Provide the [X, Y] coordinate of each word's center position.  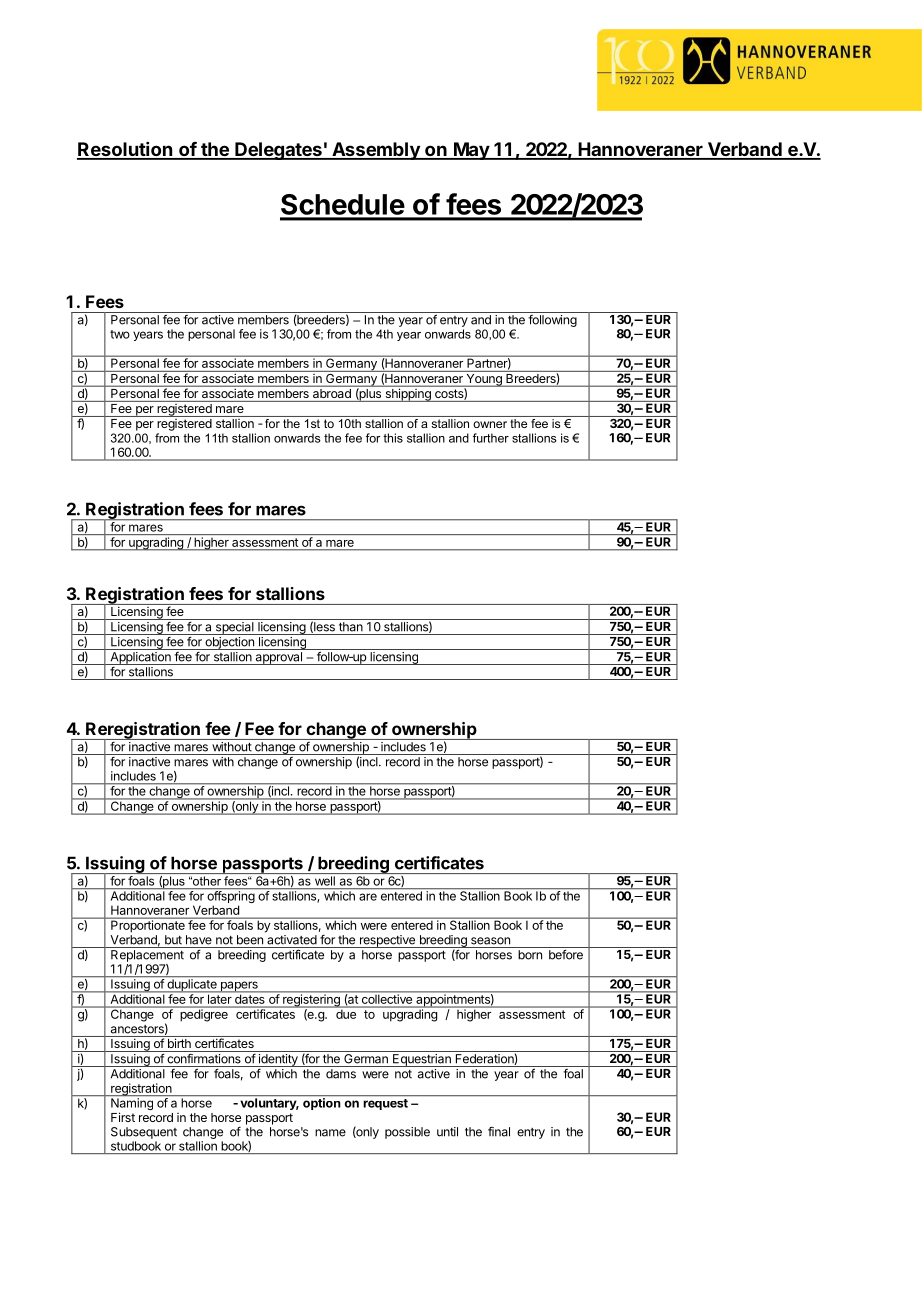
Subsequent [144, 1133]
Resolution [126, 150]
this [393, 438]
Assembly [376, 151]
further [491, 438]
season [490, 941]
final [499, 1131]
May [471, 151]
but [173, 940]
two [120, 334]
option [322, 1104]
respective [387, 941]
